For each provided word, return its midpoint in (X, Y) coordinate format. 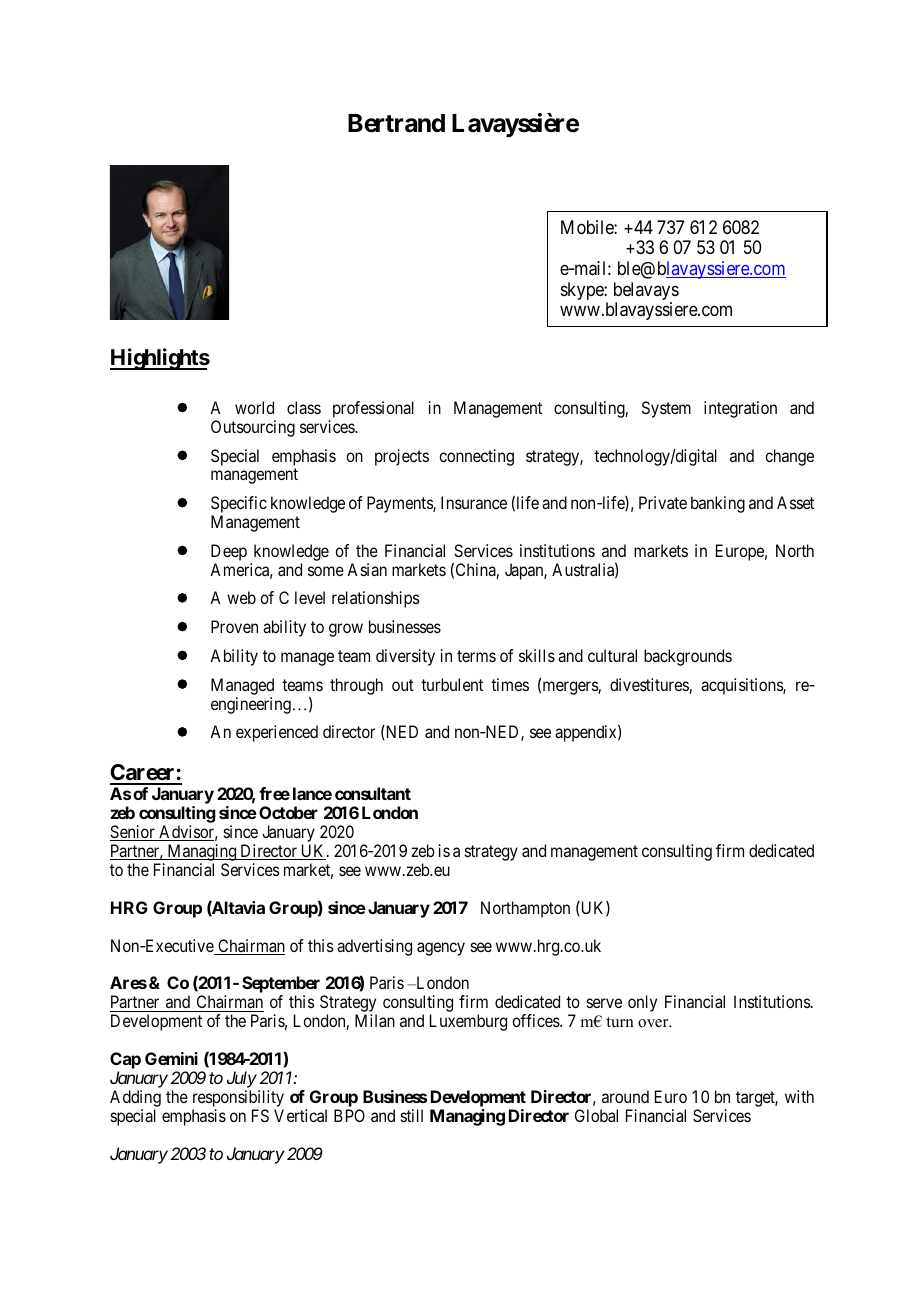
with (799, 1096)
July (242, 1081)
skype (583, 291)
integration (740, 409)
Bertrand (396, 123)
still (412, 1115)
